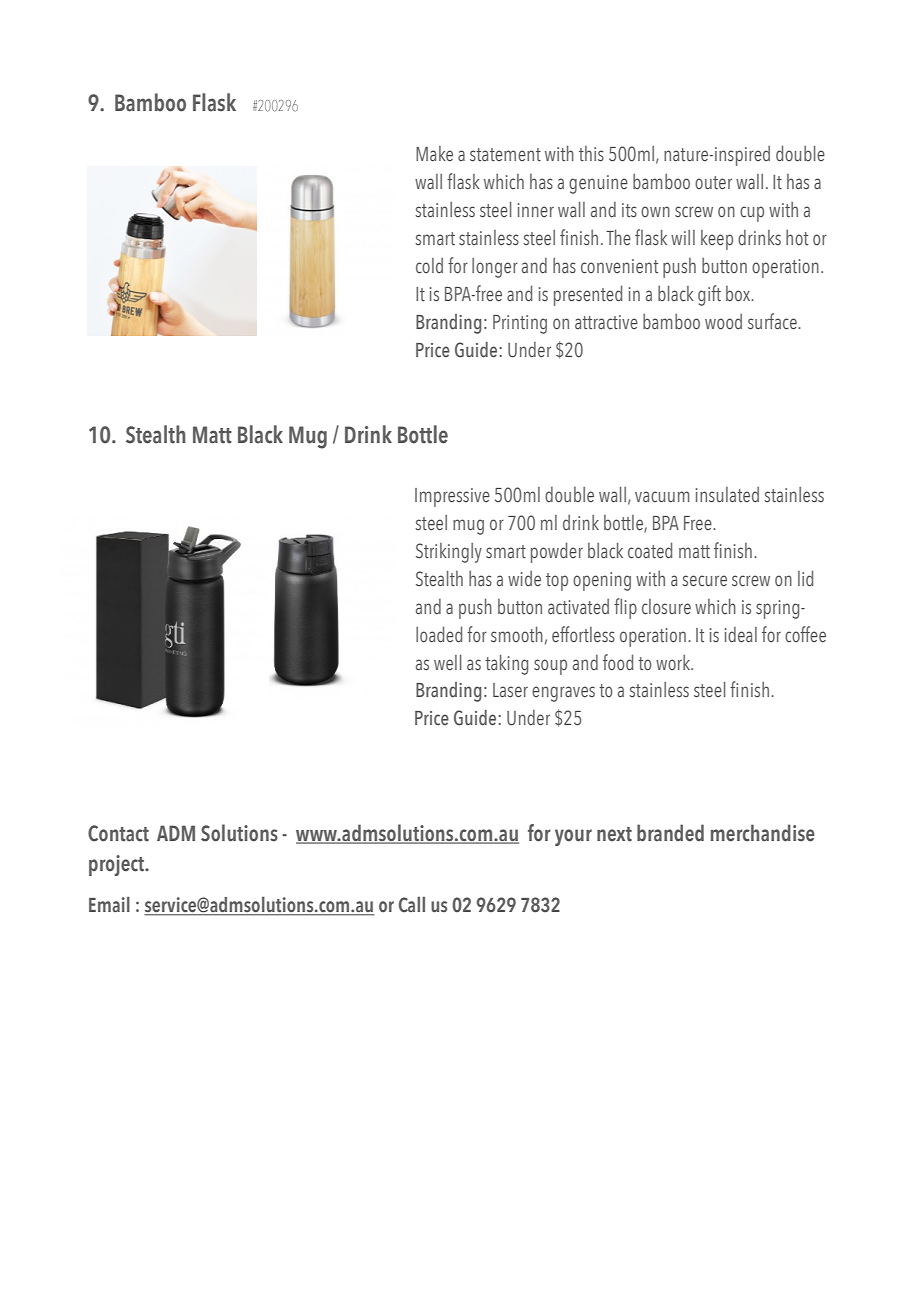 This screenshot has height=1308, width=924. What do you see at coordinates (118, 865) in the screenshot?
I see `project` at bounding box center [118, 865].
